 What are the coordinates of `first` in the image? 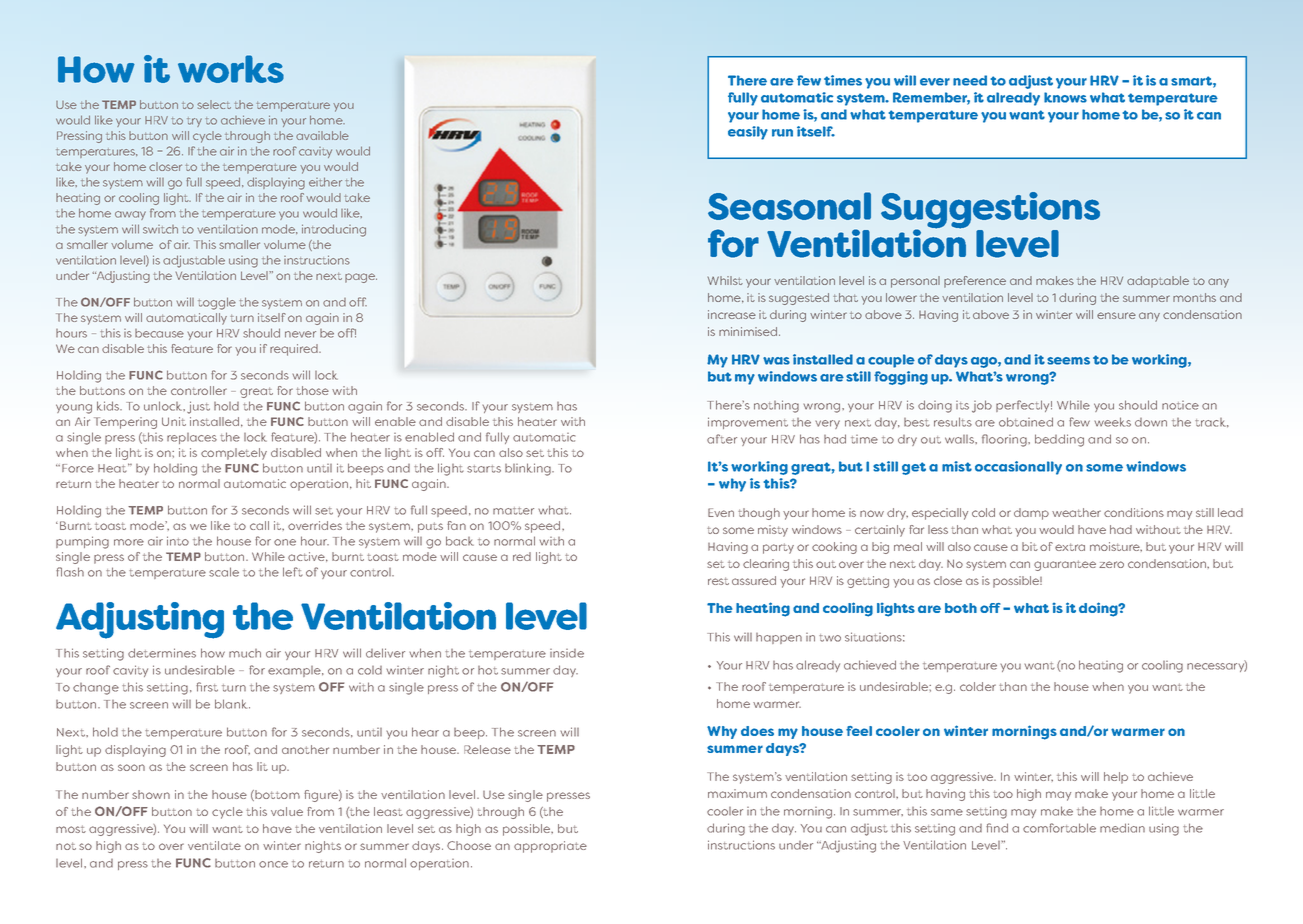 It's located at (207, 687).
